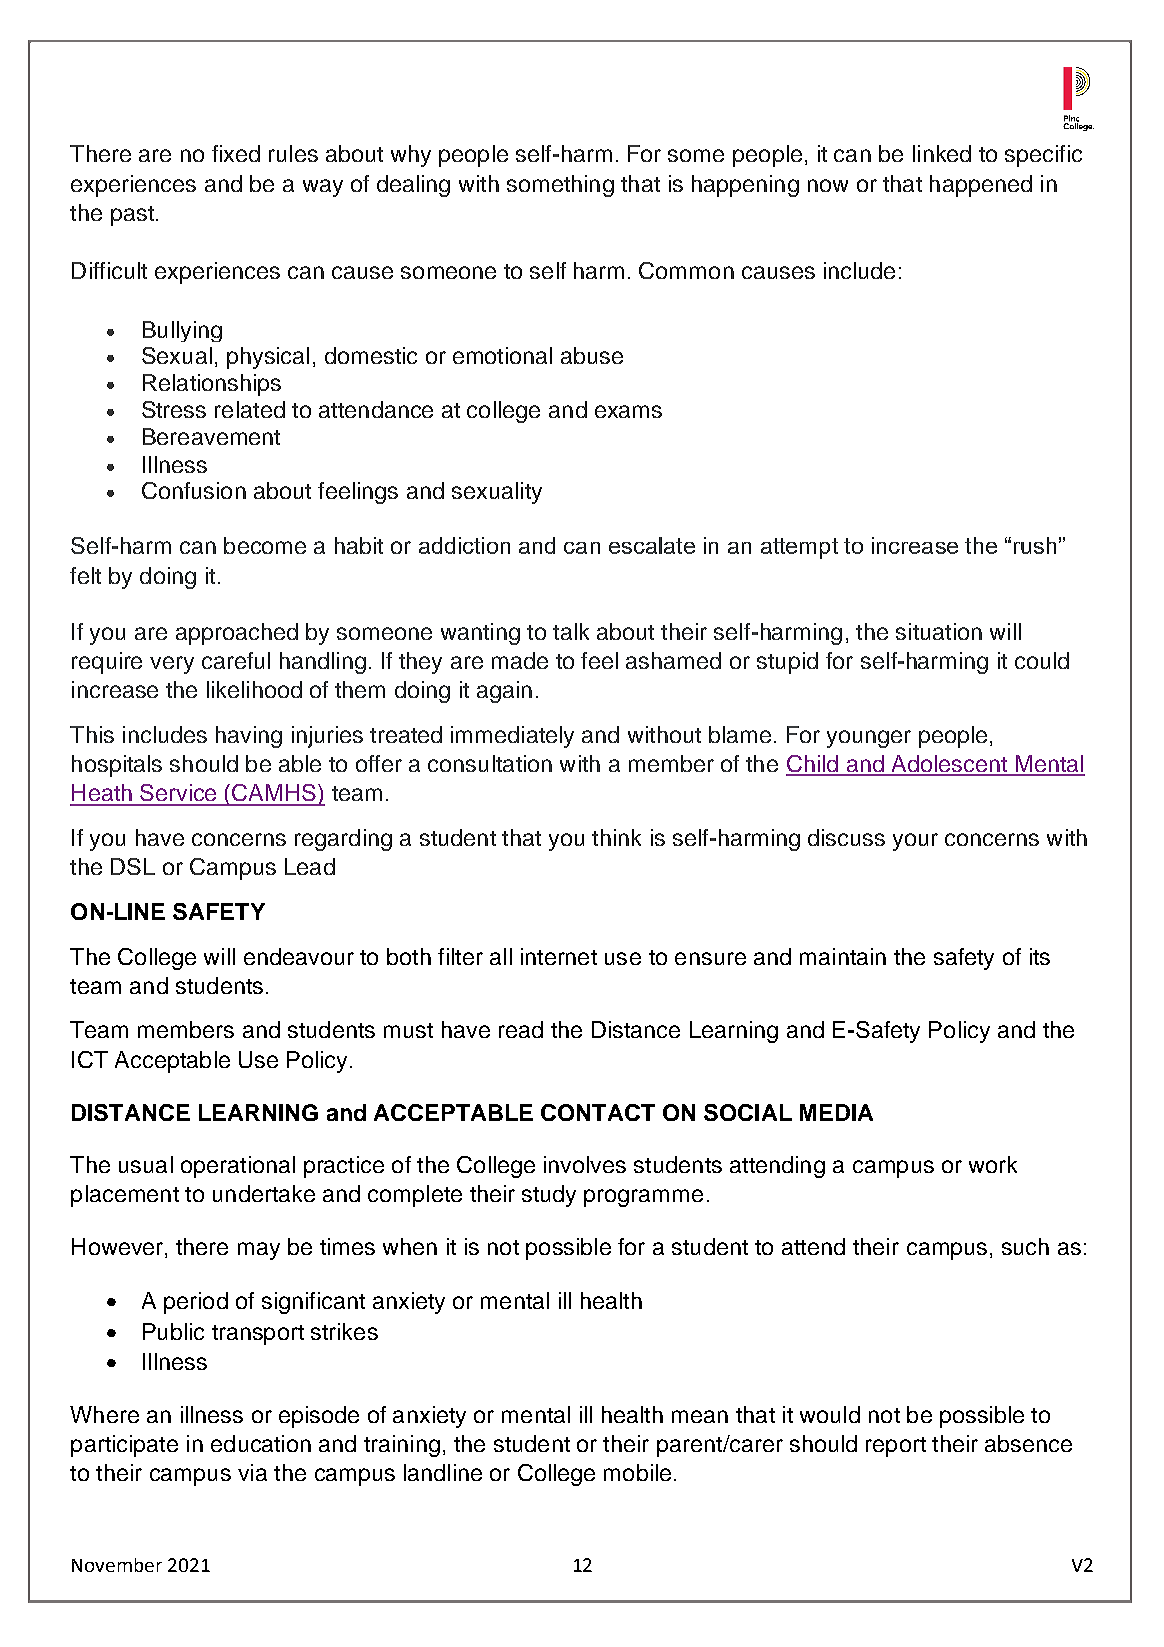 The width and height of the image is (1164, 1647). What do you see at coordinates (549, 1196) in the image?
I see `study` at bounding box center [549, 1196].
